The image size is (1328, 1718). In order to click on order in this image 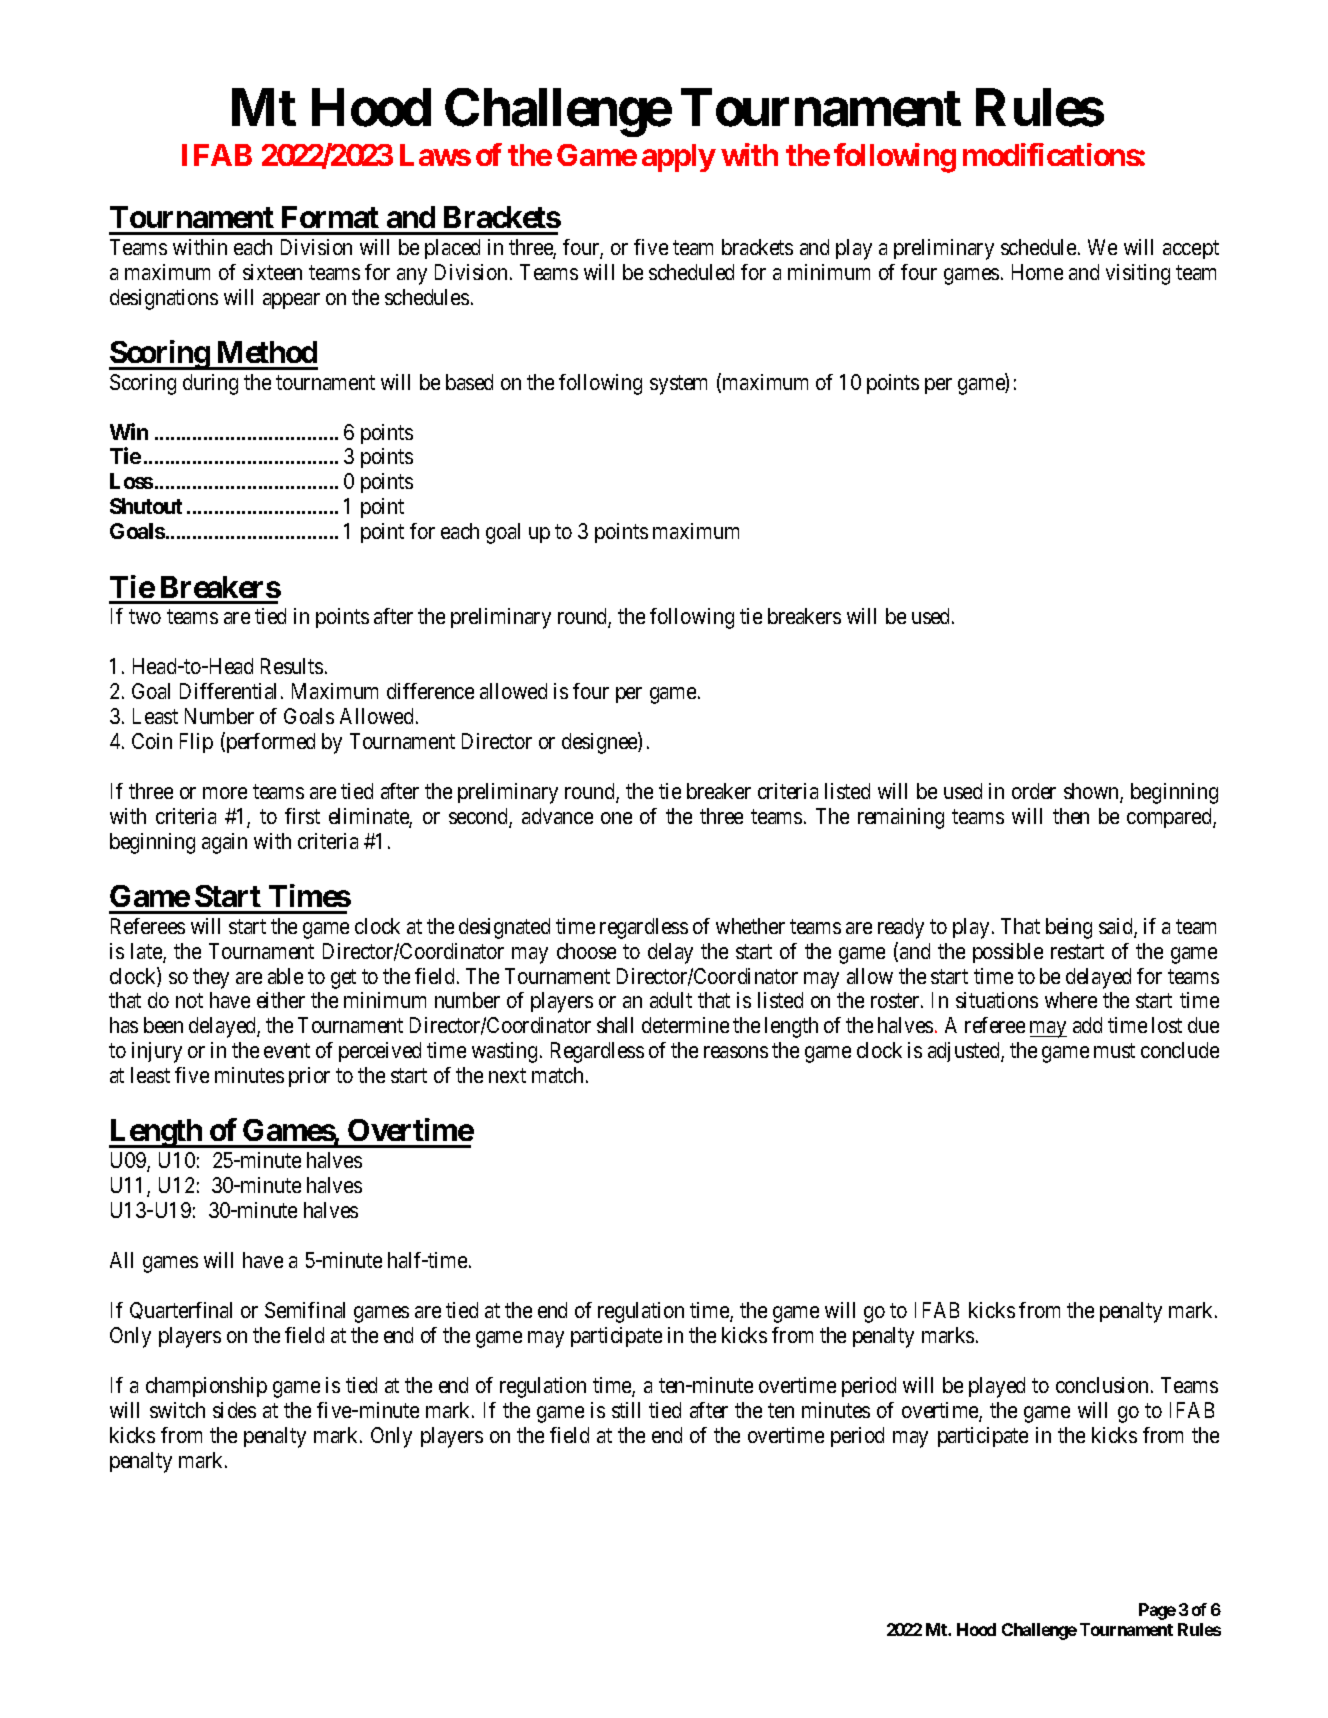, I will do `click(1034, 791)`.
